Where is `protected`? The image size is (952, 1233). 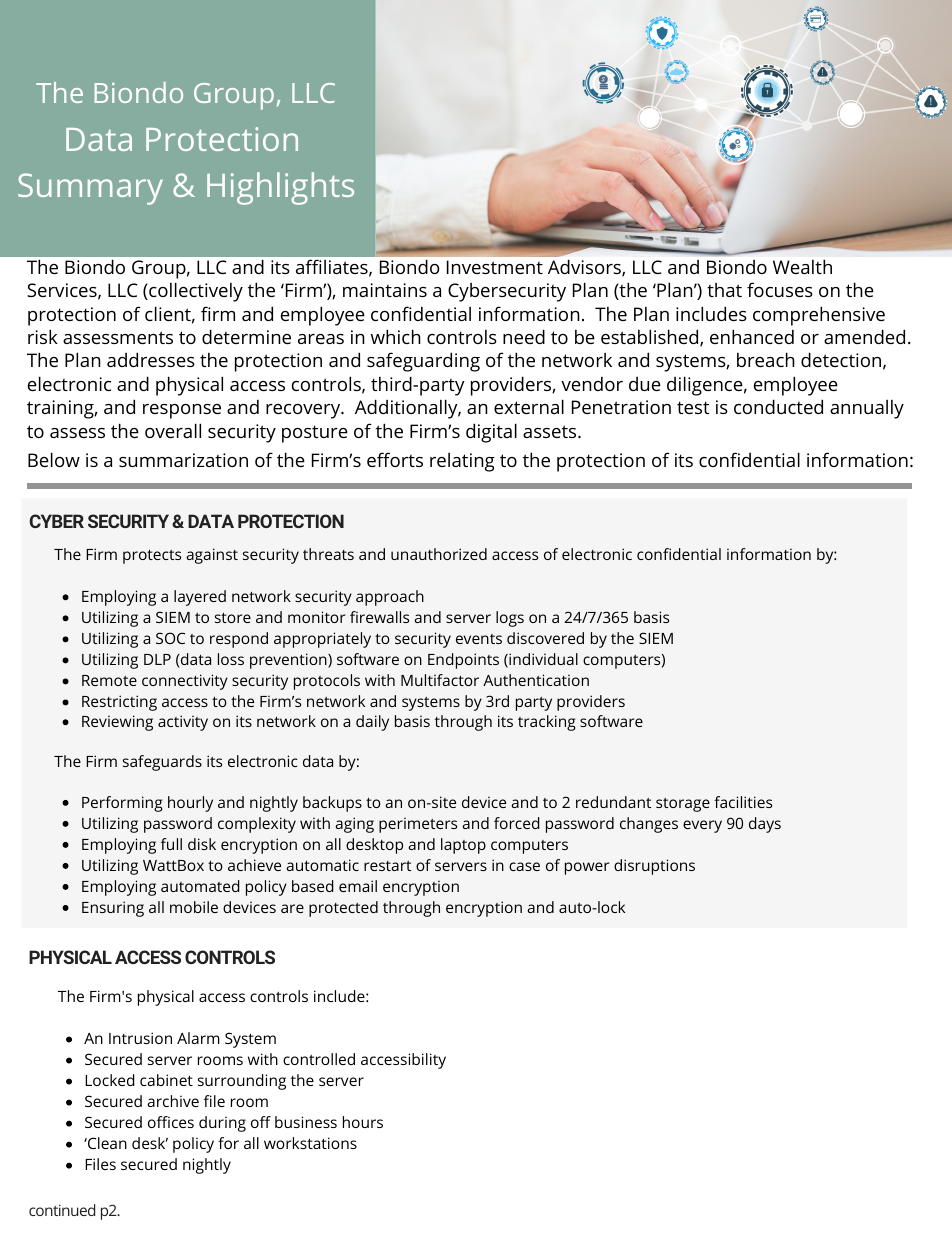 protected is located at coordinates (343, 909).
